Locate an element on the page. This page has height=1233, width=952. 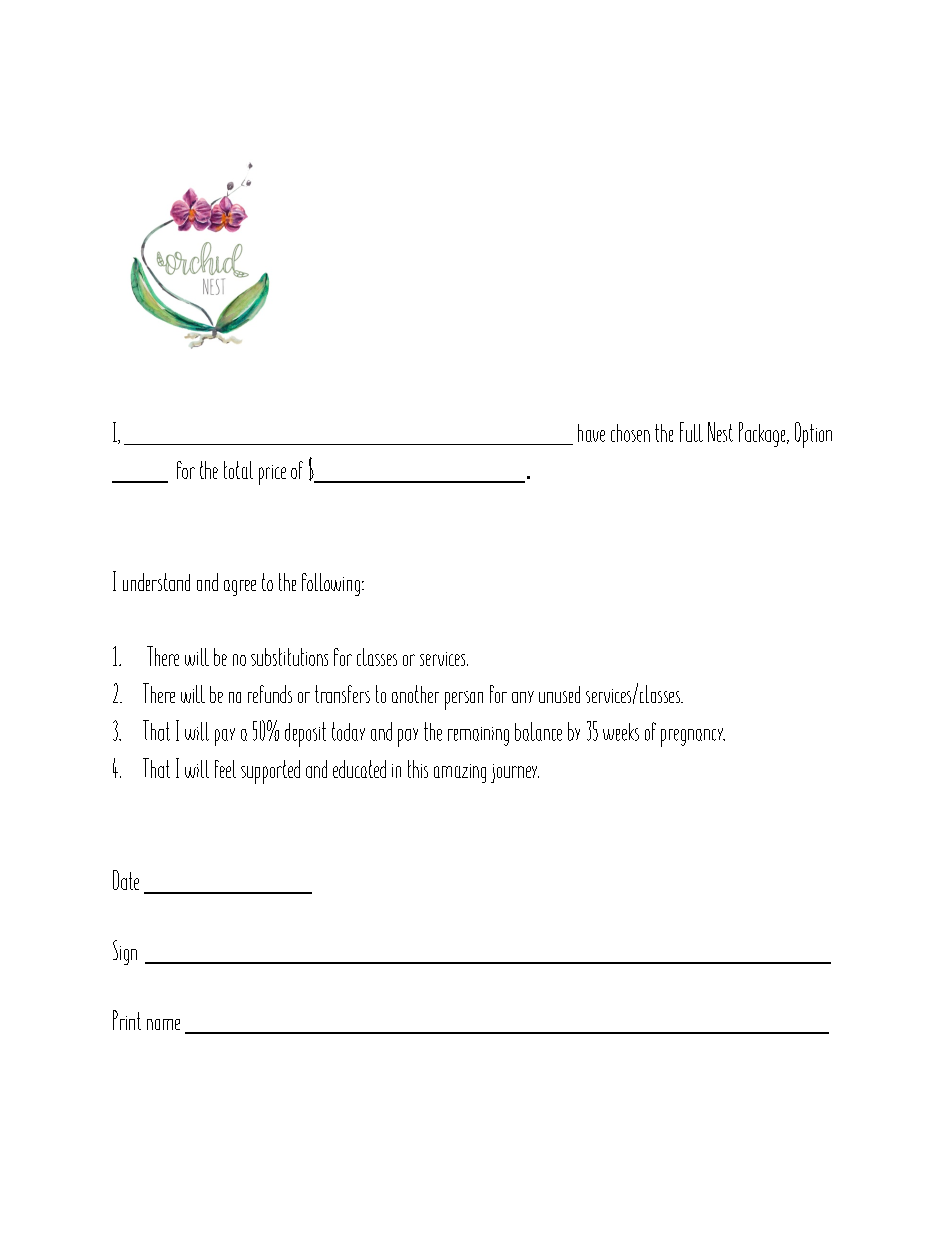
name is located at coordinates (163, 1024).
